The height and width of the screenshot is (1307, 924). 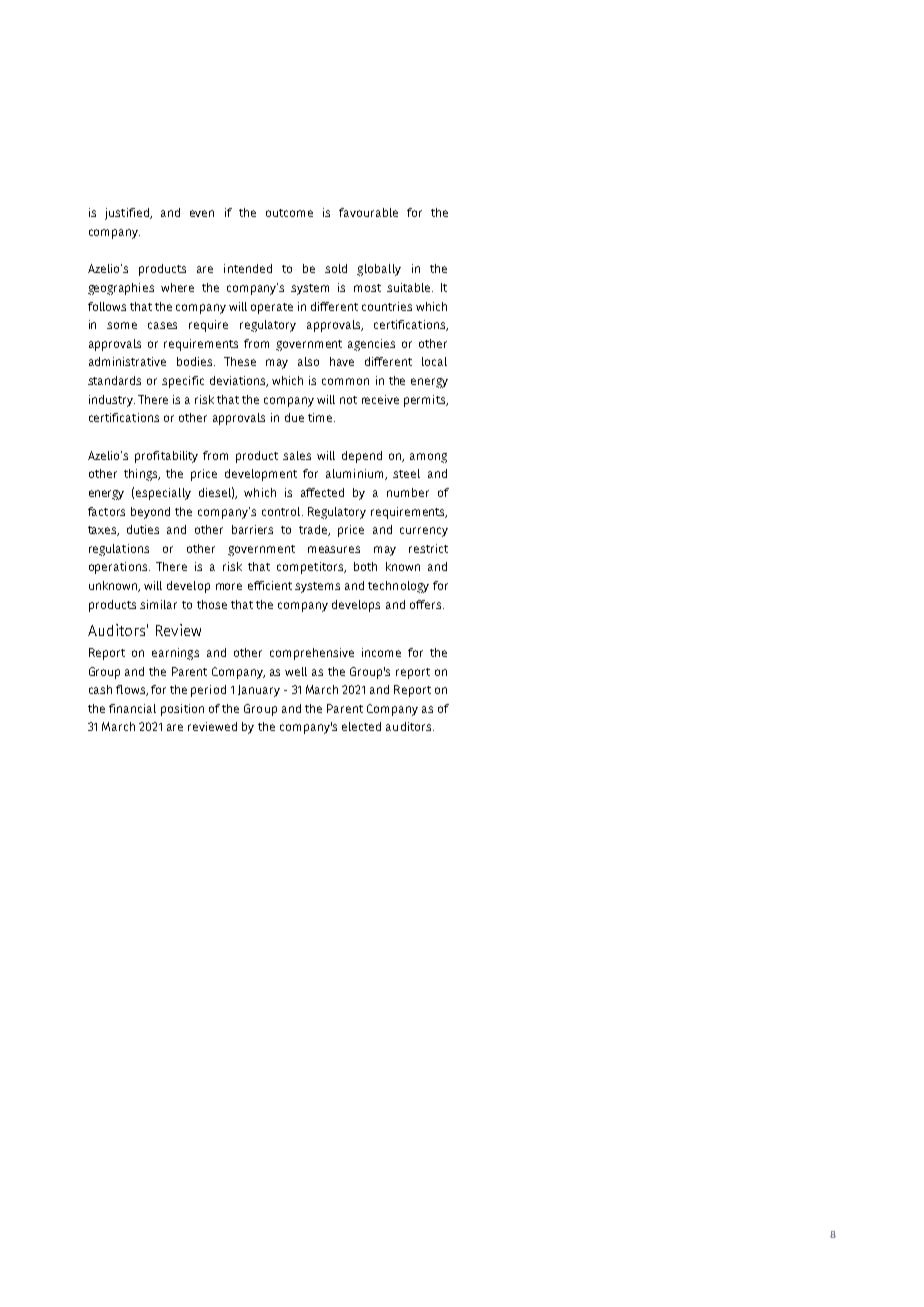 What do you see at coordinates (289, 213) in the screenshot?
I see `outcome` at bounding box center [289, 213].
